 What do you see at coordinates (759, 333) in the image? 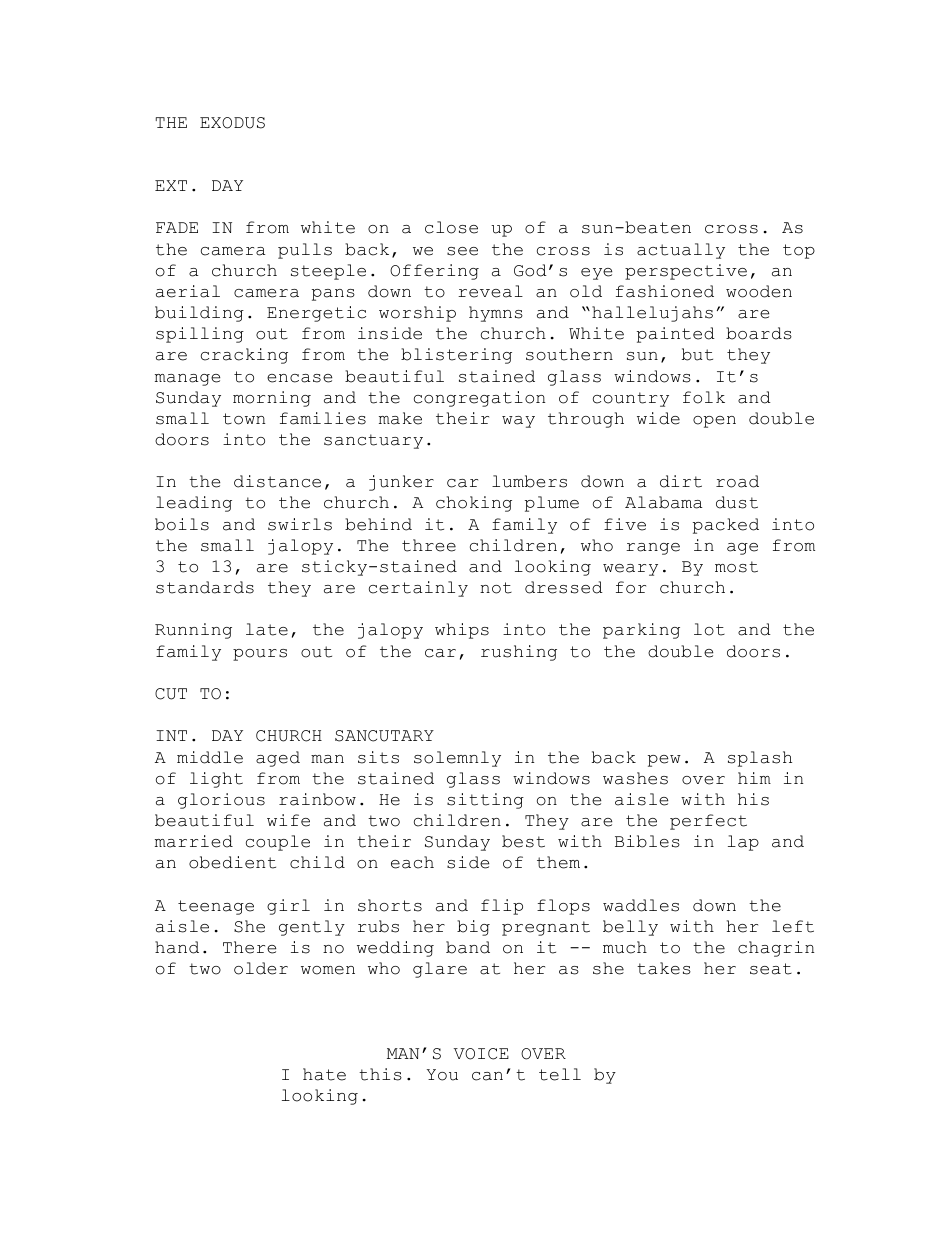
I see `boards` at bounding box center [759, 333].
